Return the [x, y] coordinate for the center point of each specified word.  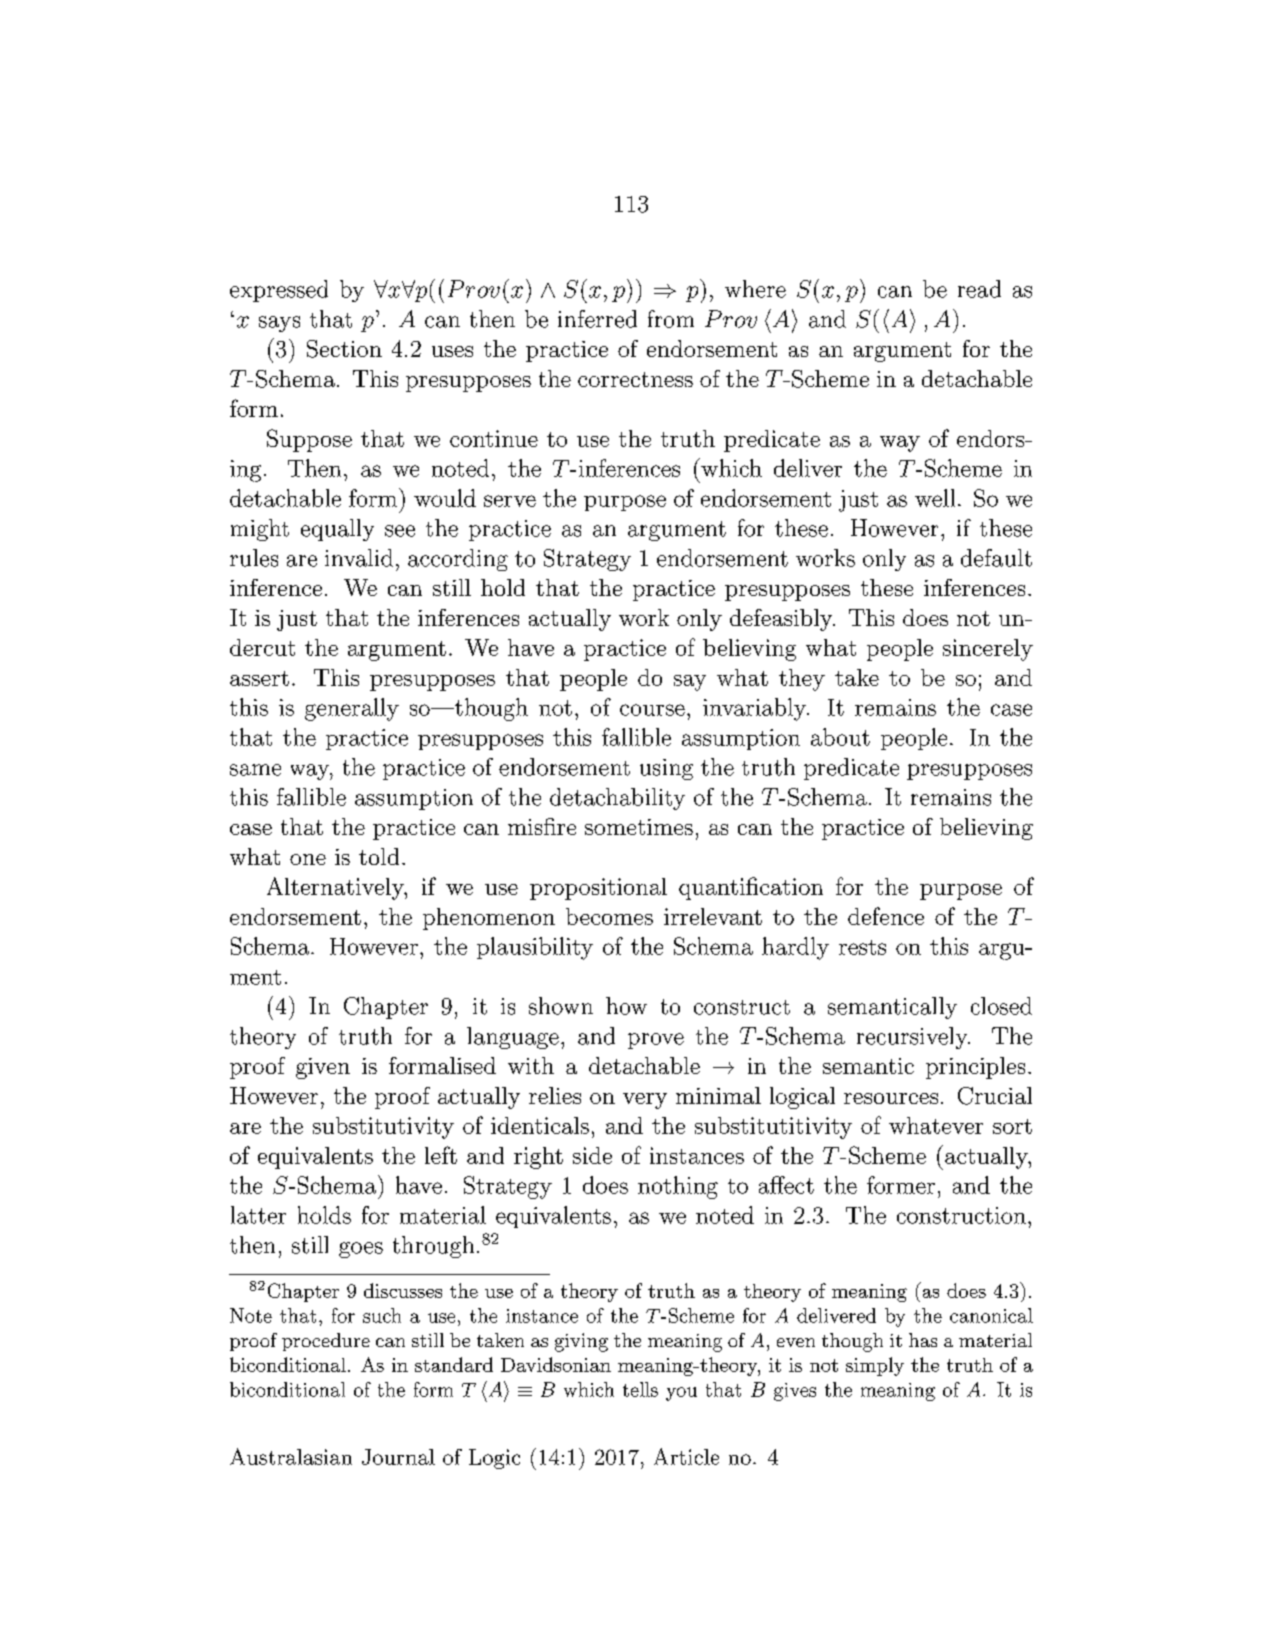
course [652, 710]
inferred [597, 319]
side [592, 1155]
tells [640, 1389]
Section [344, 349]
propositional [598, 889]
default [996, 558]
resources [891, 1098]
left [441, 1155]
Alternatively [336, 888]
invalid [359, 558]
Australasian [291, 1456]
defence [886, 916]
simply [875, 1366]
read [979, 289]
